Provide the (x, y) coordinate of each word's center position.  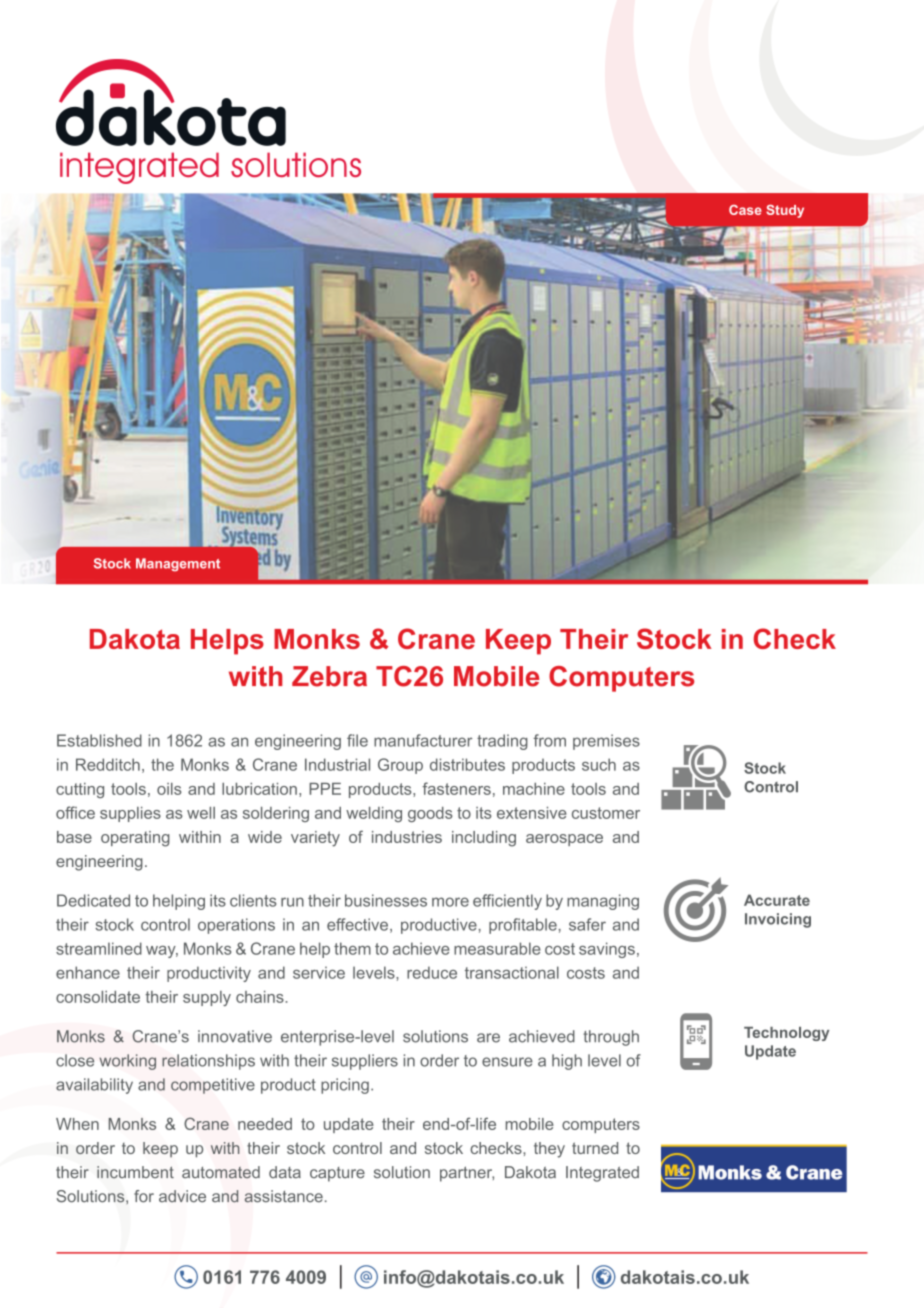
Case (745, 210)
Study (785, 211)
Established (99, 740)
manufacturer (423, 740)
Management (178, 564)
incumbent (135, 1172)
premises (606, 742)
